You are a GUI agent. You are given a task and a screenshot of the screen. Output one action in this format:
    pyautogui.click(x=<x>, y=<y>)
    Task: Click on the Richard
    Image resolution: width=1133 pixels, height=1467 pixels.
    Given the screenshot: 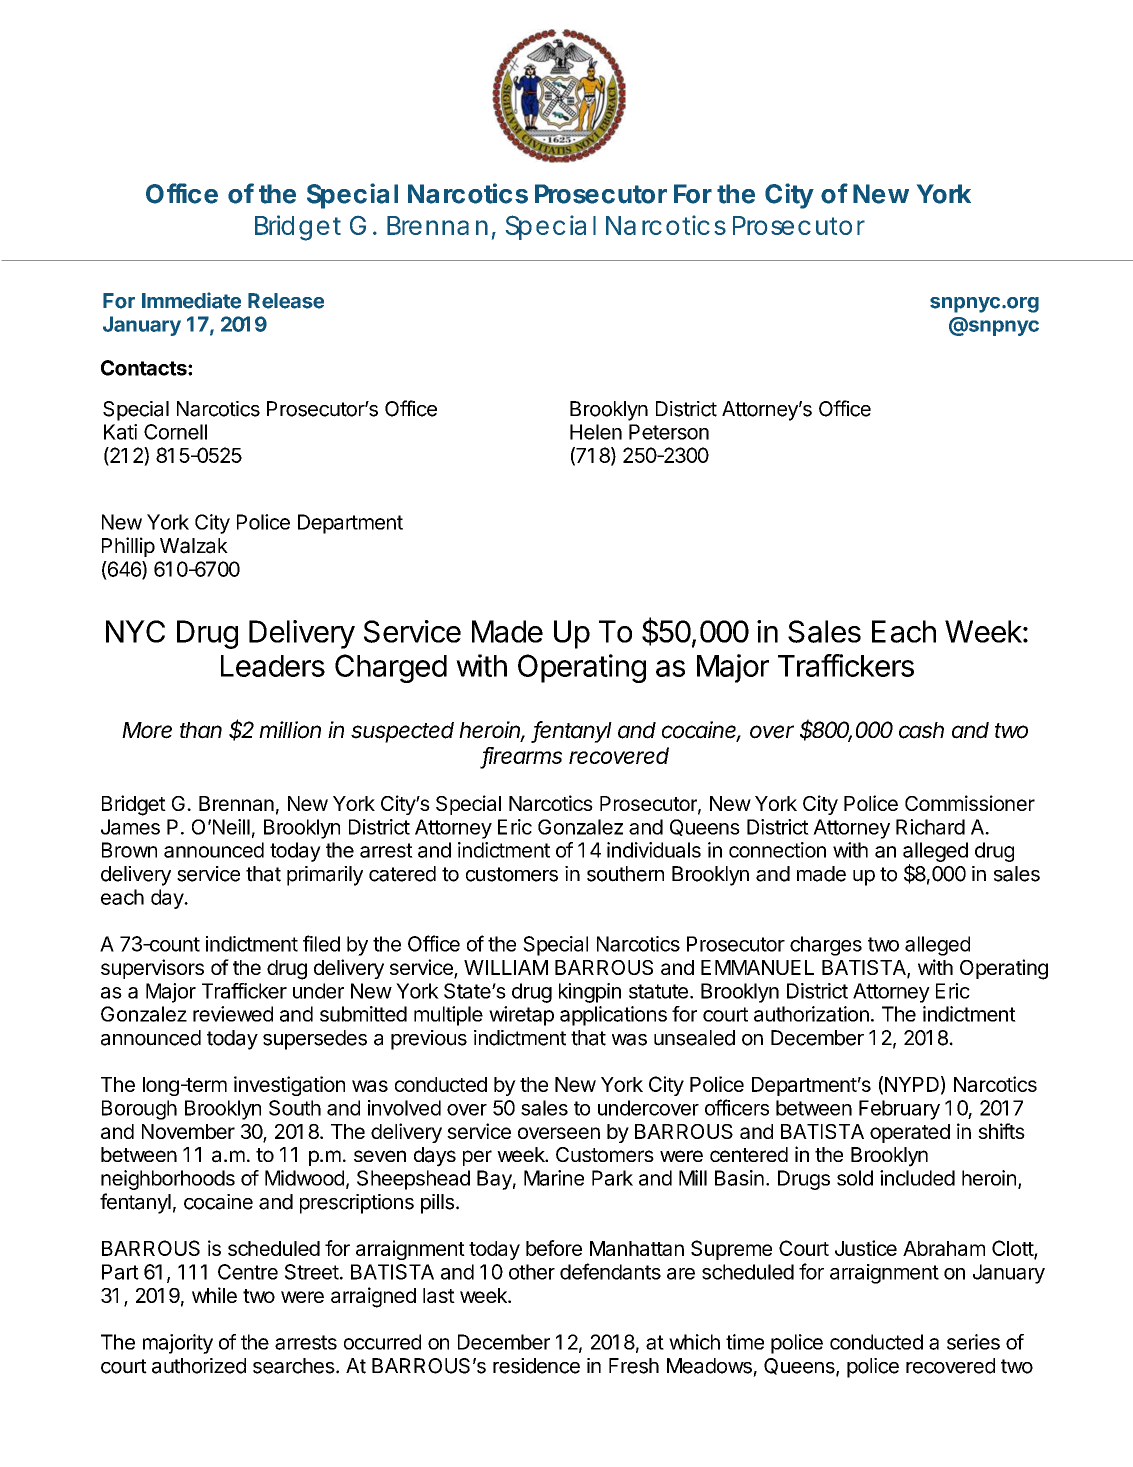 What is the action you would take?
    pyautogui.click(x=930, y=827)
